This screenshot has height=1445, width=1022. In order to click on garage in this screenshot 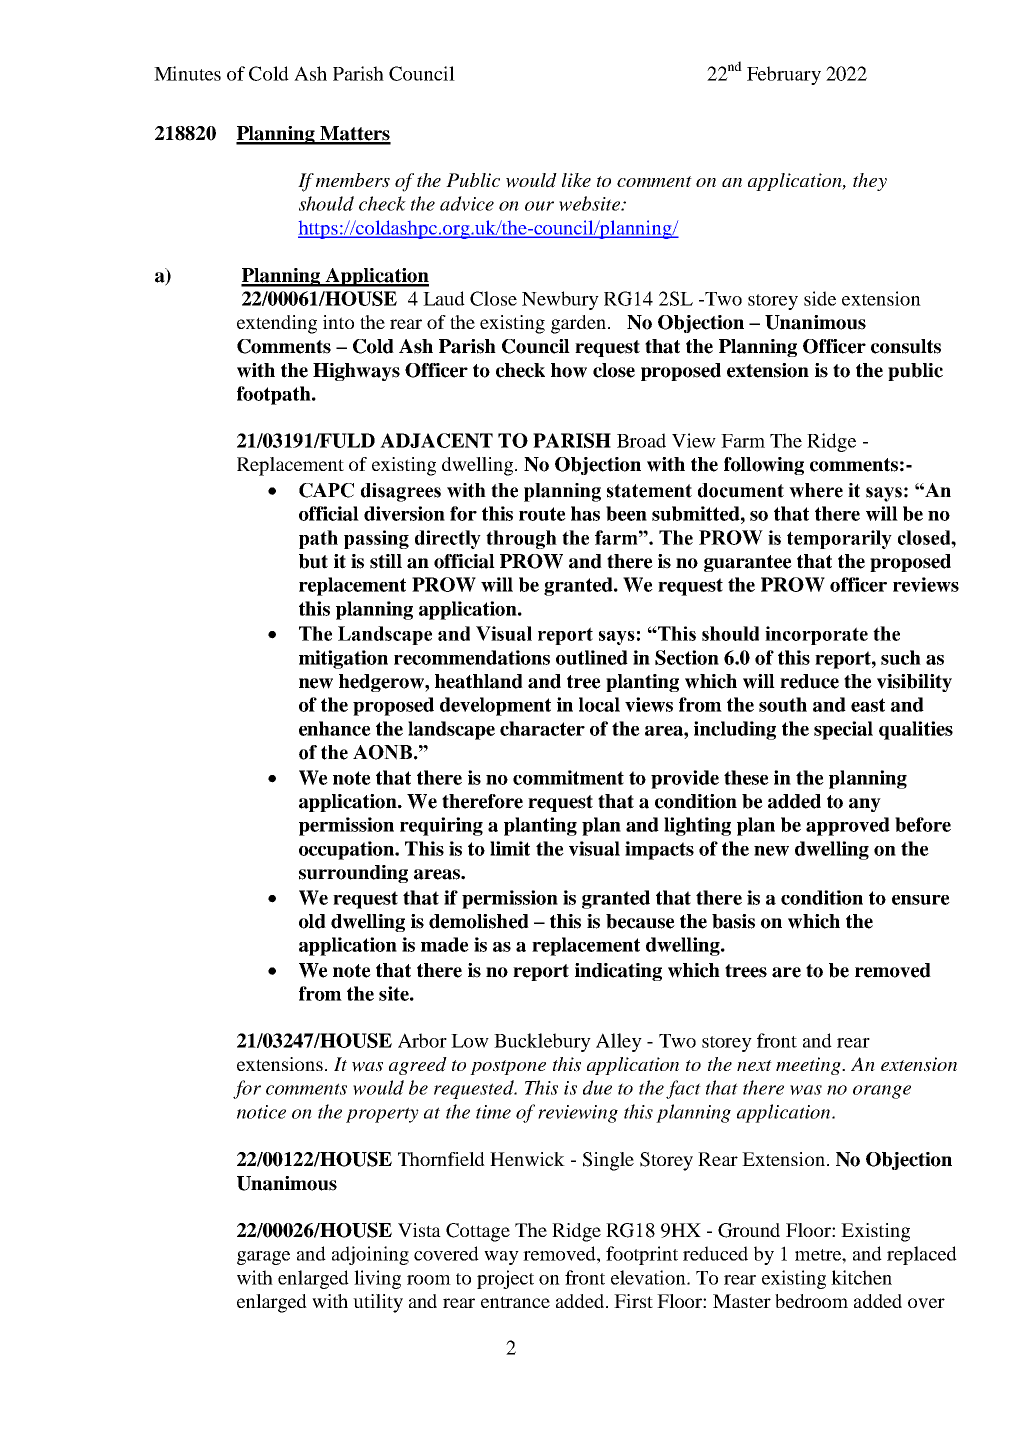, I will do `click(263, 1258)`.
